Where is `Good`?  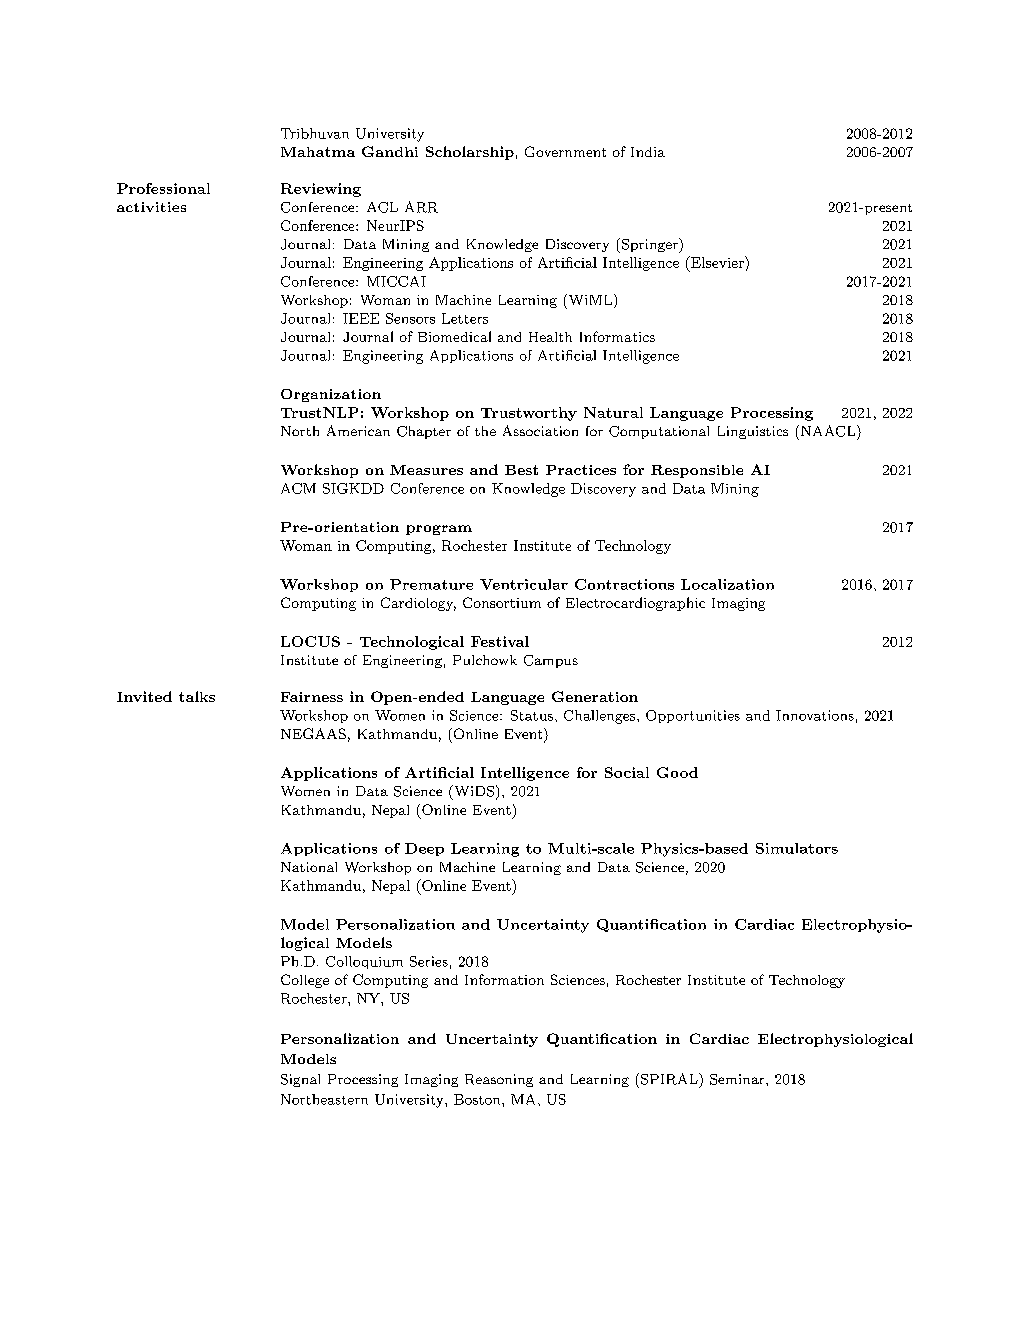
Good is located at coordinates (677, 772).
